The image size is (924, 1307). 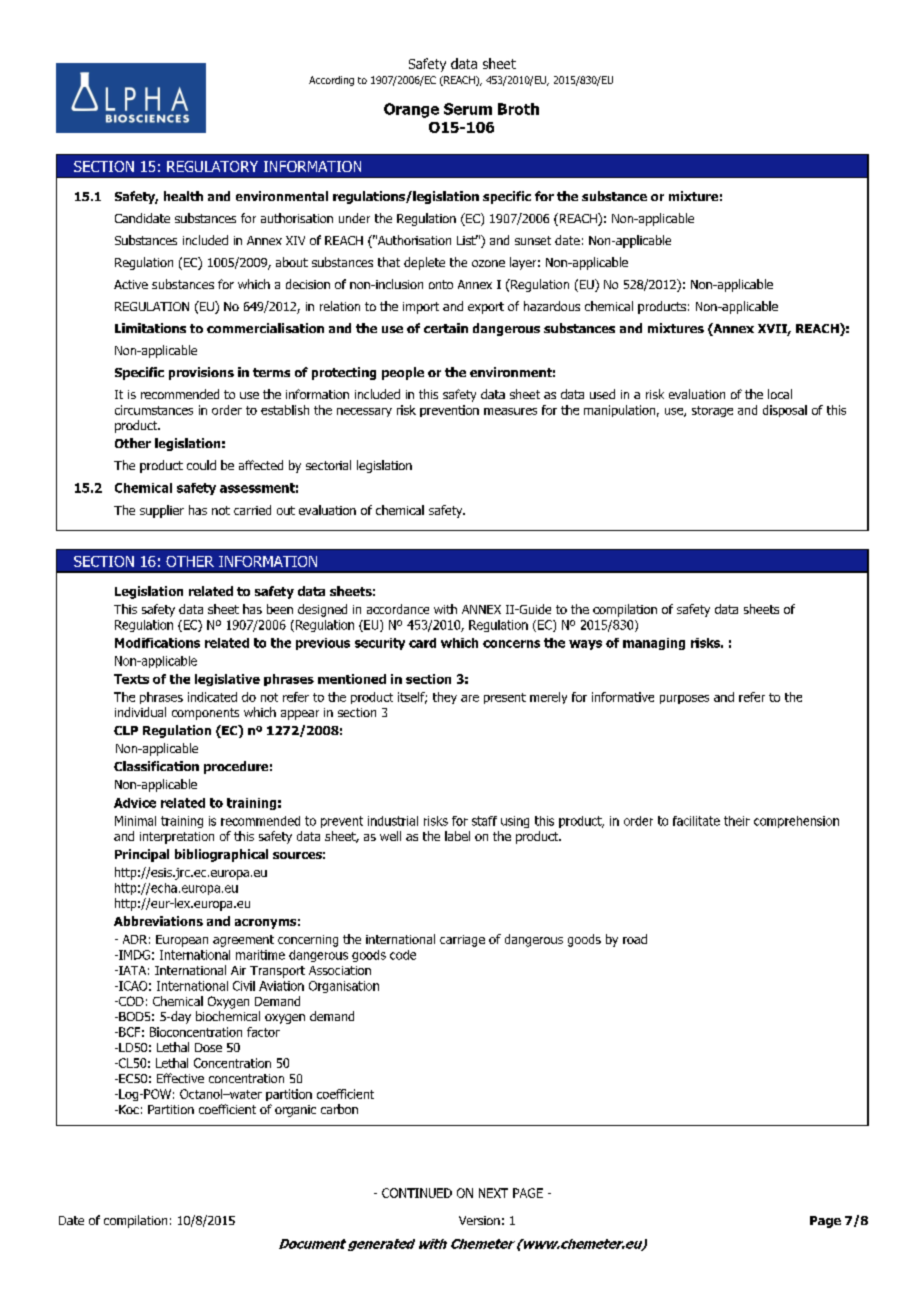 What do you see at coordinates (468, 109) in the image?
I see `Serum` at bounding box center [468, 109].
